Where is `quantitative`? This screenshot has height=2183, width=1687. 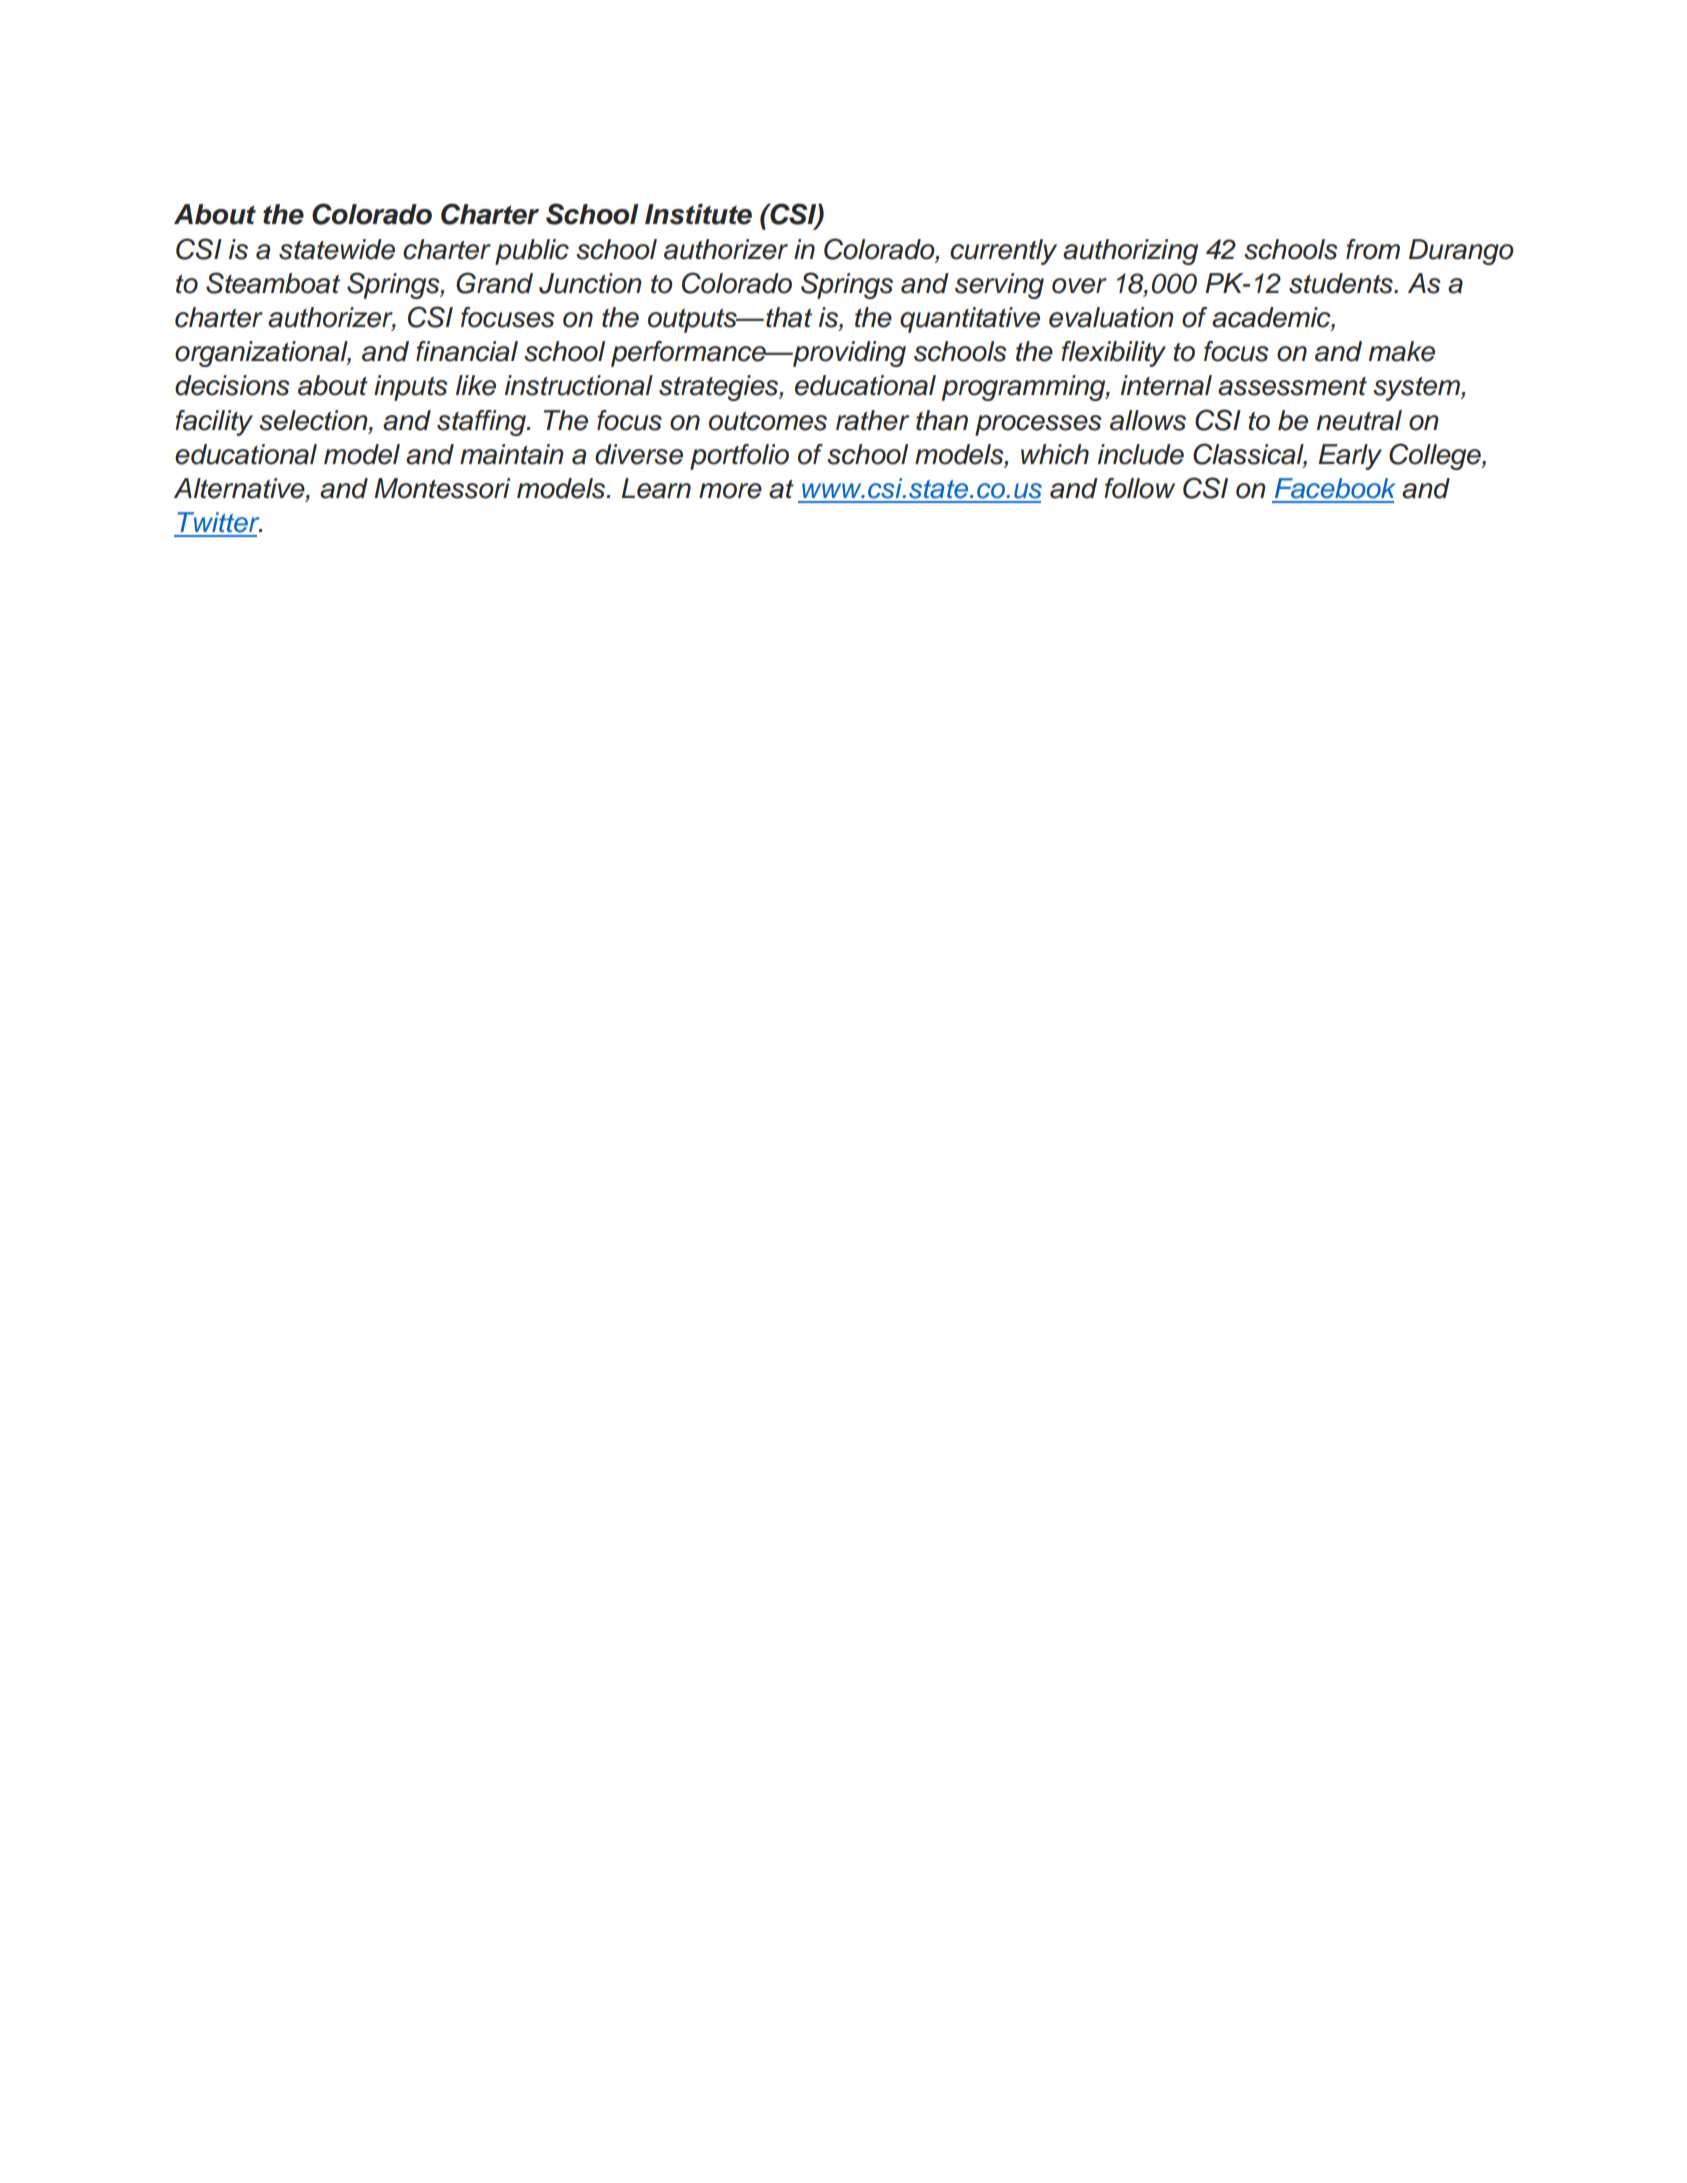 quantitative is located at coordinates (970, 320).
